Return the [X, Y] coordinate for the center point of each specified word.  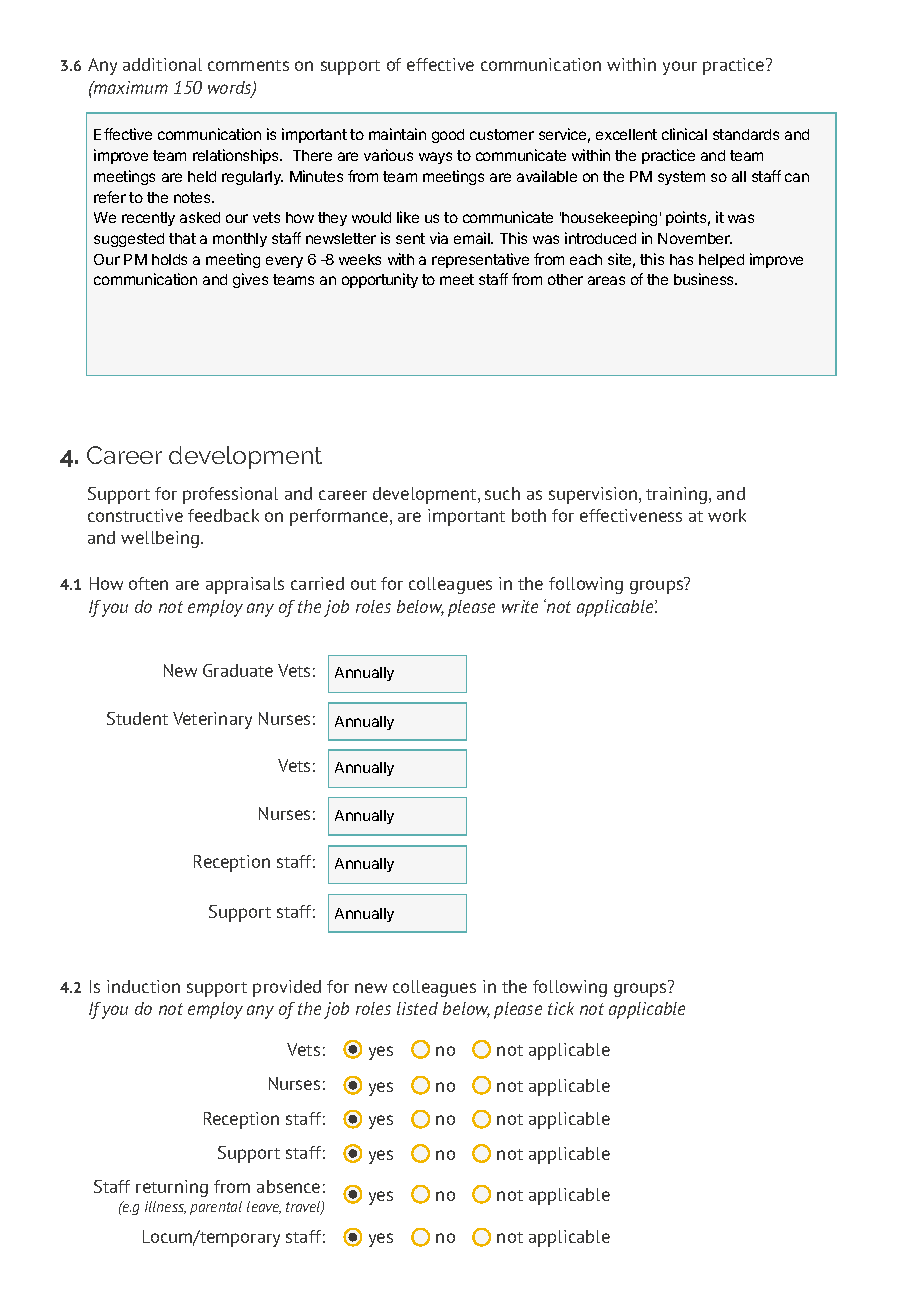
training [678, 495]
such [502, 493]
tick [561, 1008]
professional [230, 495]
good [448, 136]
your [680, 68]
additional [162, 64]
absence [288, 1186]
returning [172, 1188]
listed [417, 1008]
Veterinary [212, 720]
